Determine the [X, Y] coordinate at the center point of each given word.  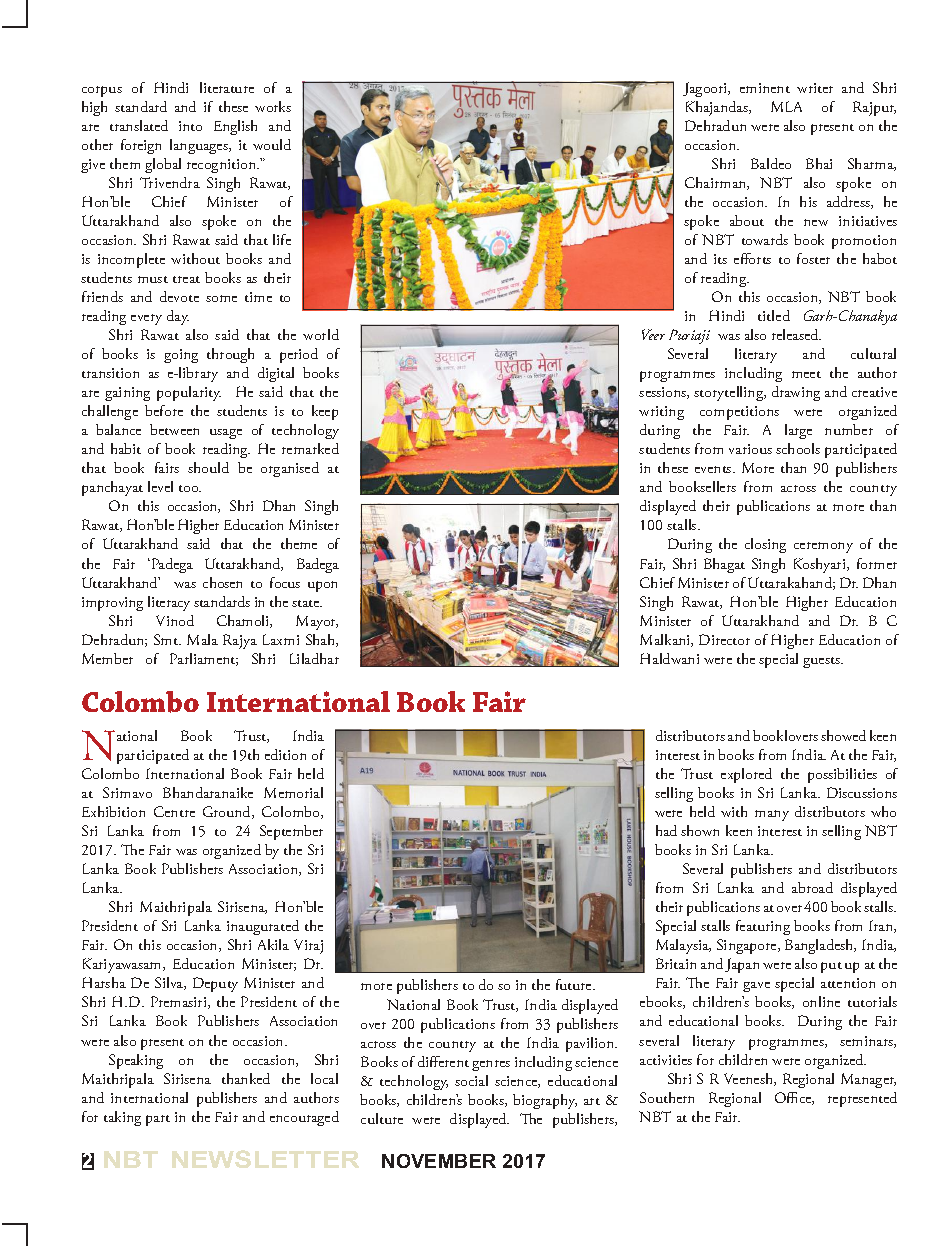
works [273, 106]
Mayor [317, 622]
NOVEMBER [439, 1161]
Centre [174, 811]
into [190, 126]
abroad [812, 887]
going [181, 356]
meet [806, 374]
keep [325, 412]
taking [122, 1118]
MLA [786, 106]
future [575, 984]
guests [822, 662]
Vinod [175, 620]
